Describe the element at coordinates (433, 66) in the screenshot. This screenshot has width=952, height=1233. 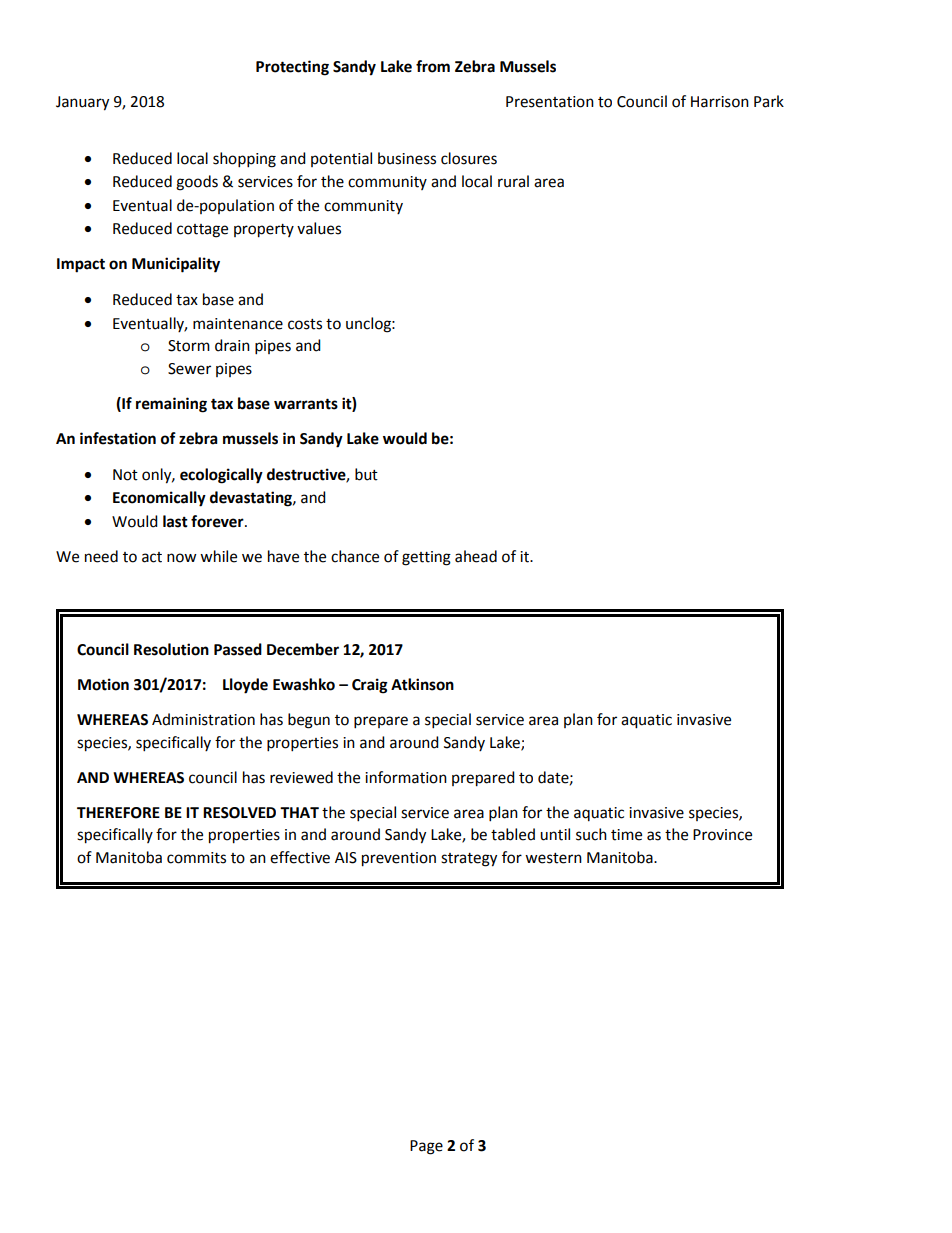
I see `from` at that location.
